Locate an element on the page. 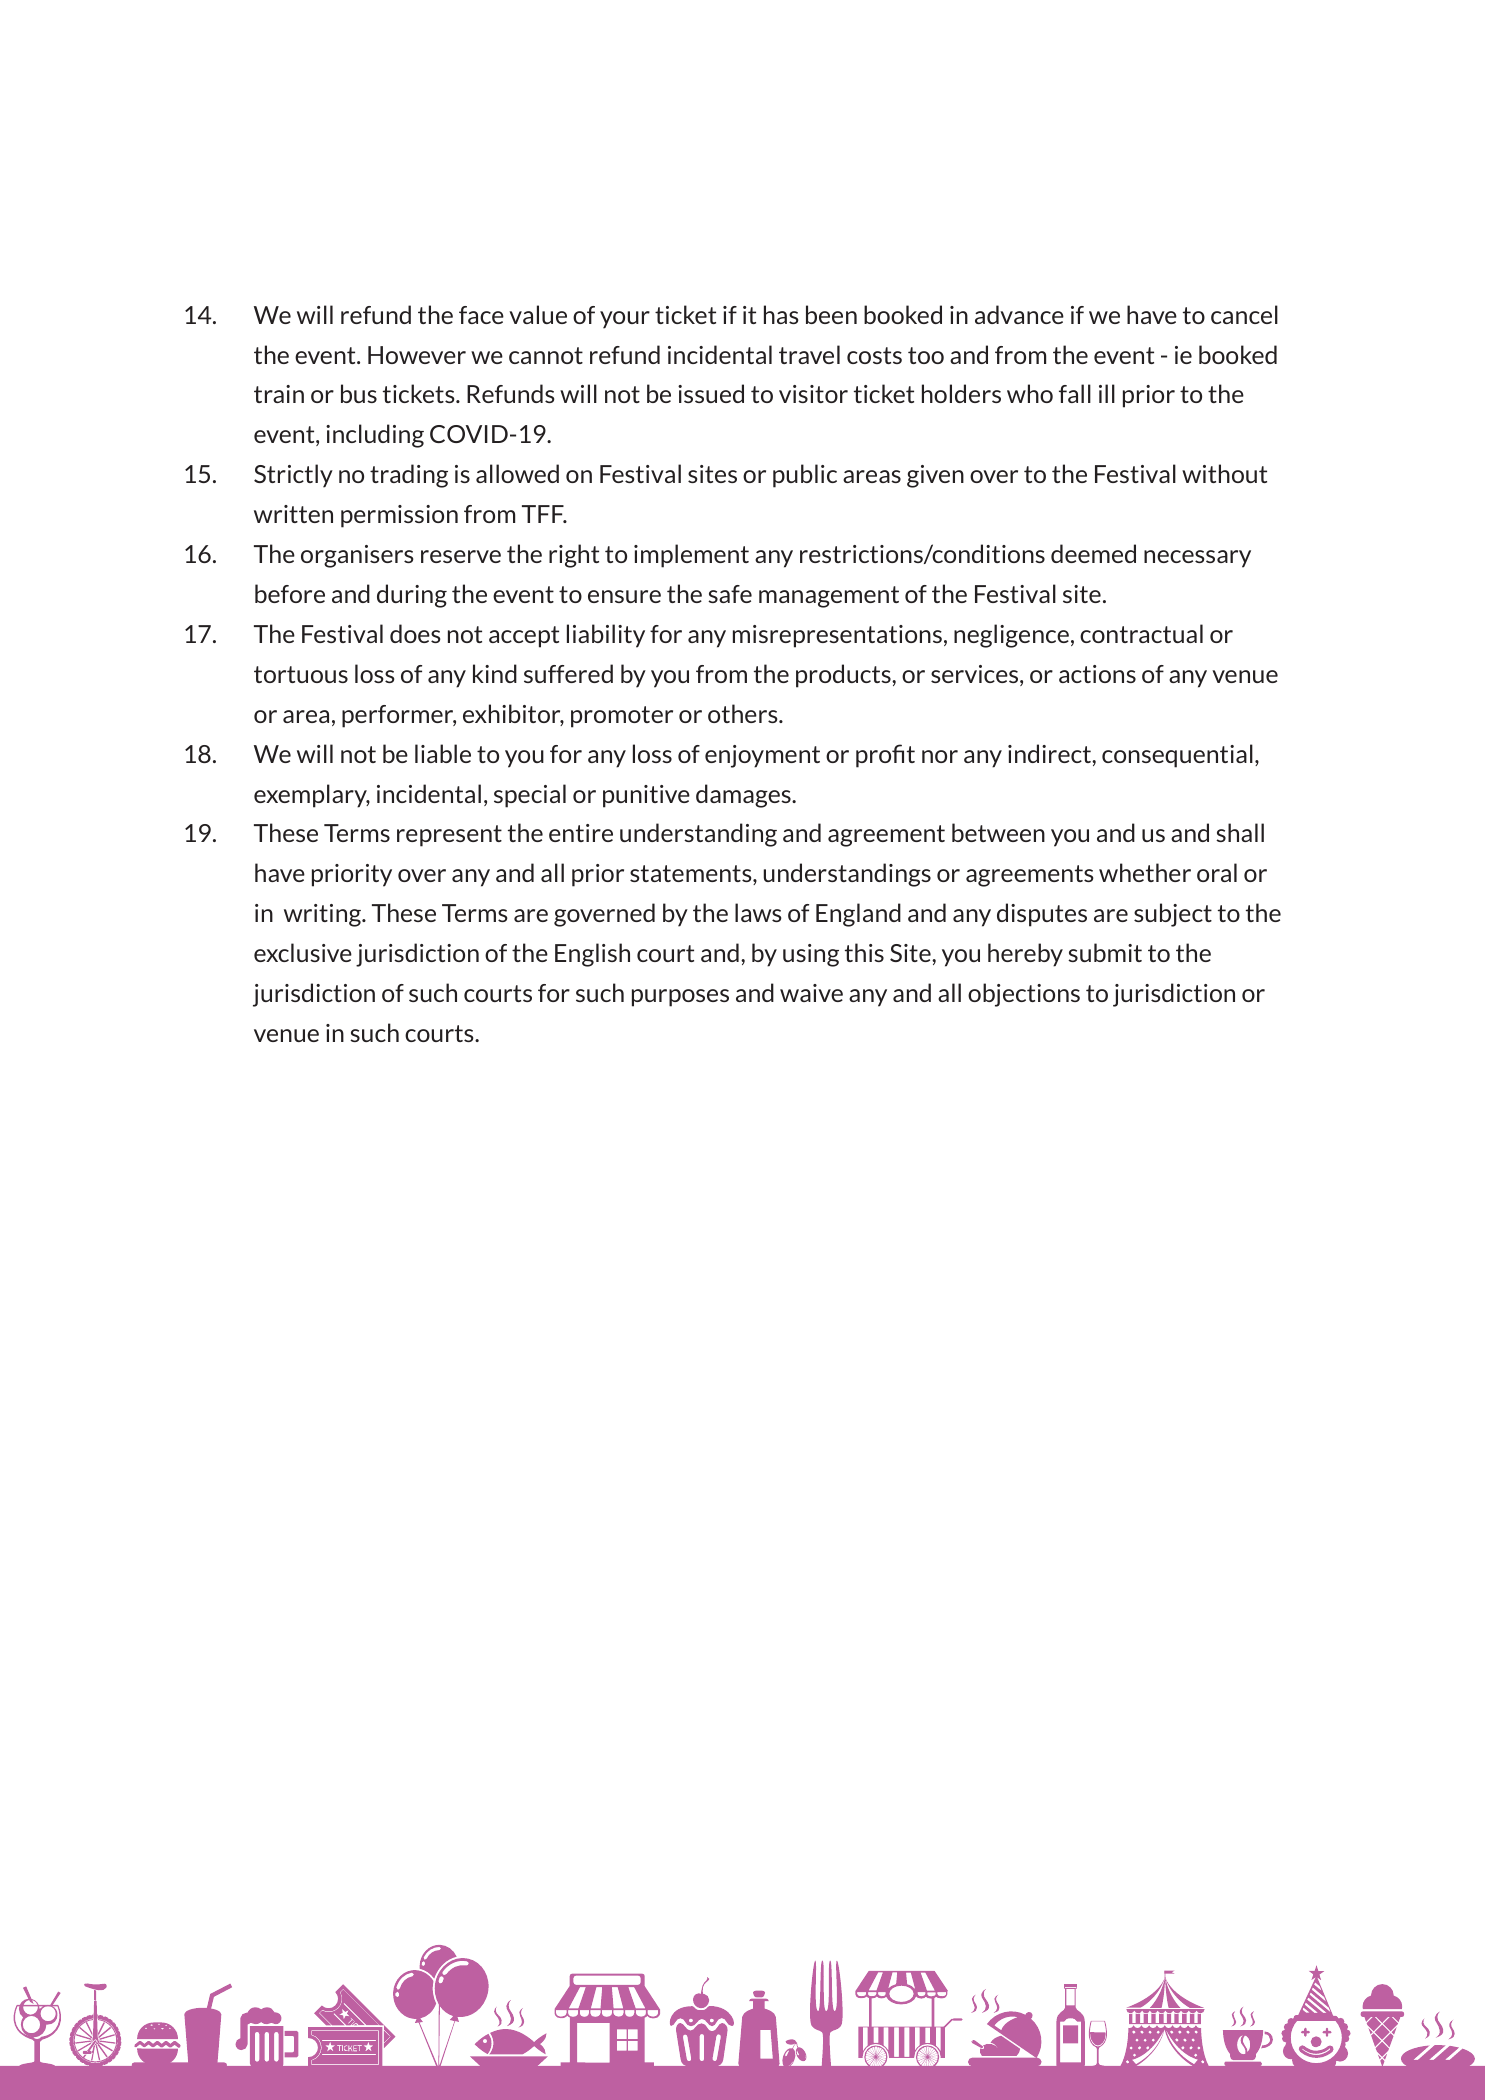 The width and height of the document is (1485, 2100). implement is located at coordinates (691, 556).
